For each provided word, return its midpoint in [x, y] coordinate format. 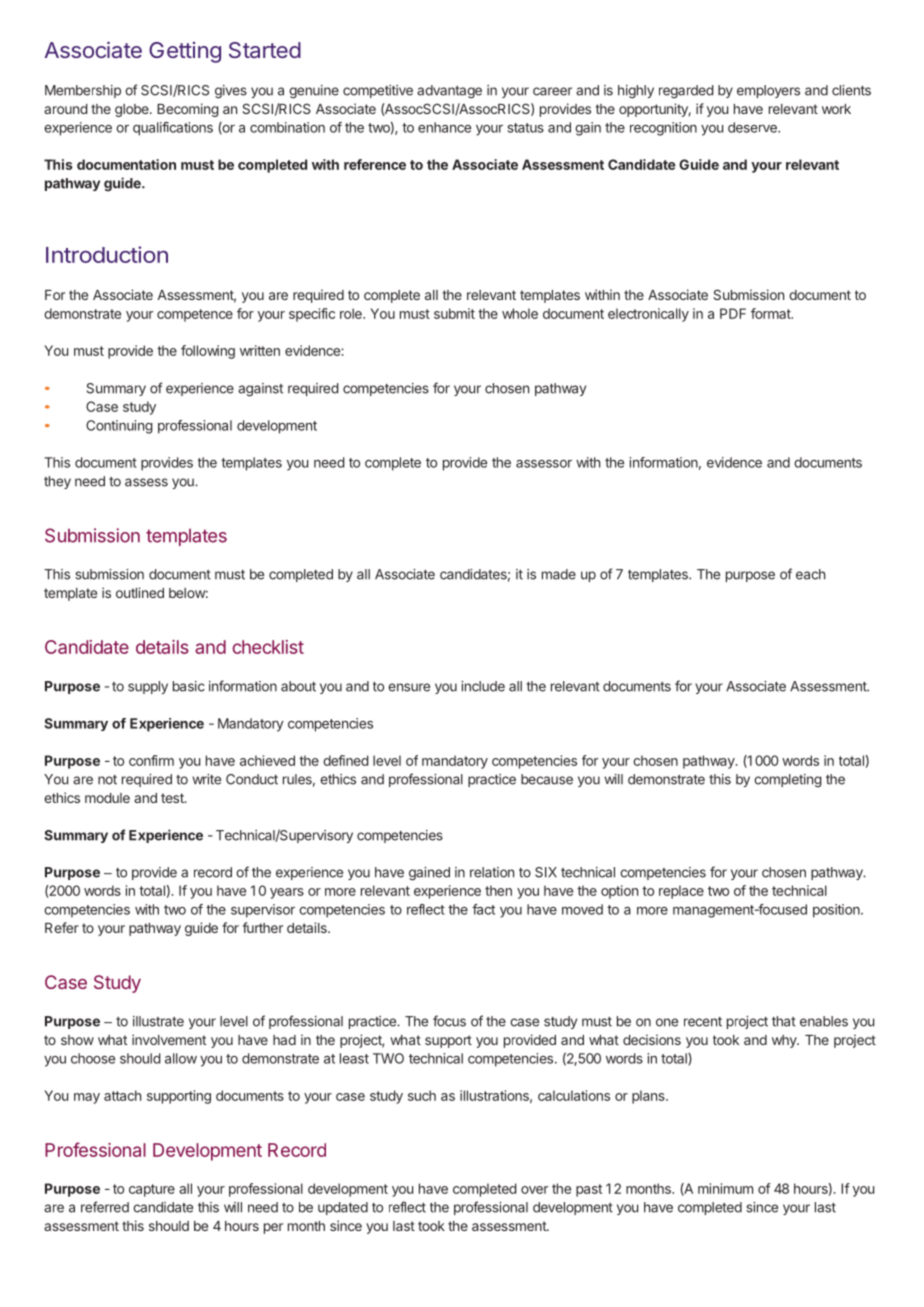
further [262, 927]
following [208, 352]
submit [454, 313]
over [534, 1190]
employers [768, 91]
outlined [140, 592]
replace [681, 892]
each [810, 574]
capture [152, 1190]
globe [133, 110]
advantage [449, 92]
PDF [733, 313]
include [483, 686]
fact [483, 909]
